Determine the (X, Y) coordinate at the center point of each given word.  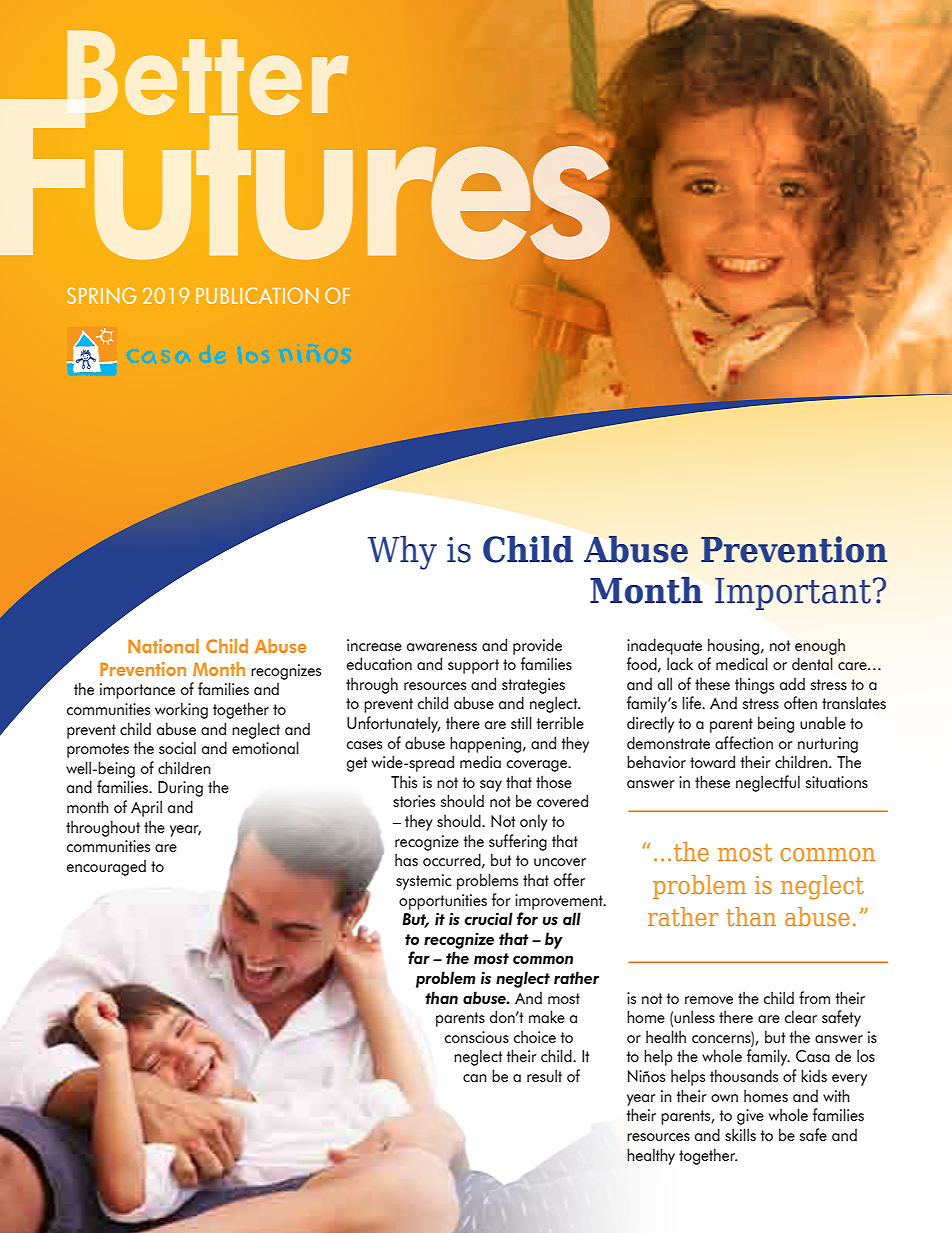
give (750, 1117)
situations (837, 782)
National (163, 646)
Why (402, 553)
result (544, 1075)
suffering (518, 842)
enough (820, 646)
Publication (257, 295)
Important (793, 594)
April (146, 808)
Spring (102, 295)
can (475, 1078)
